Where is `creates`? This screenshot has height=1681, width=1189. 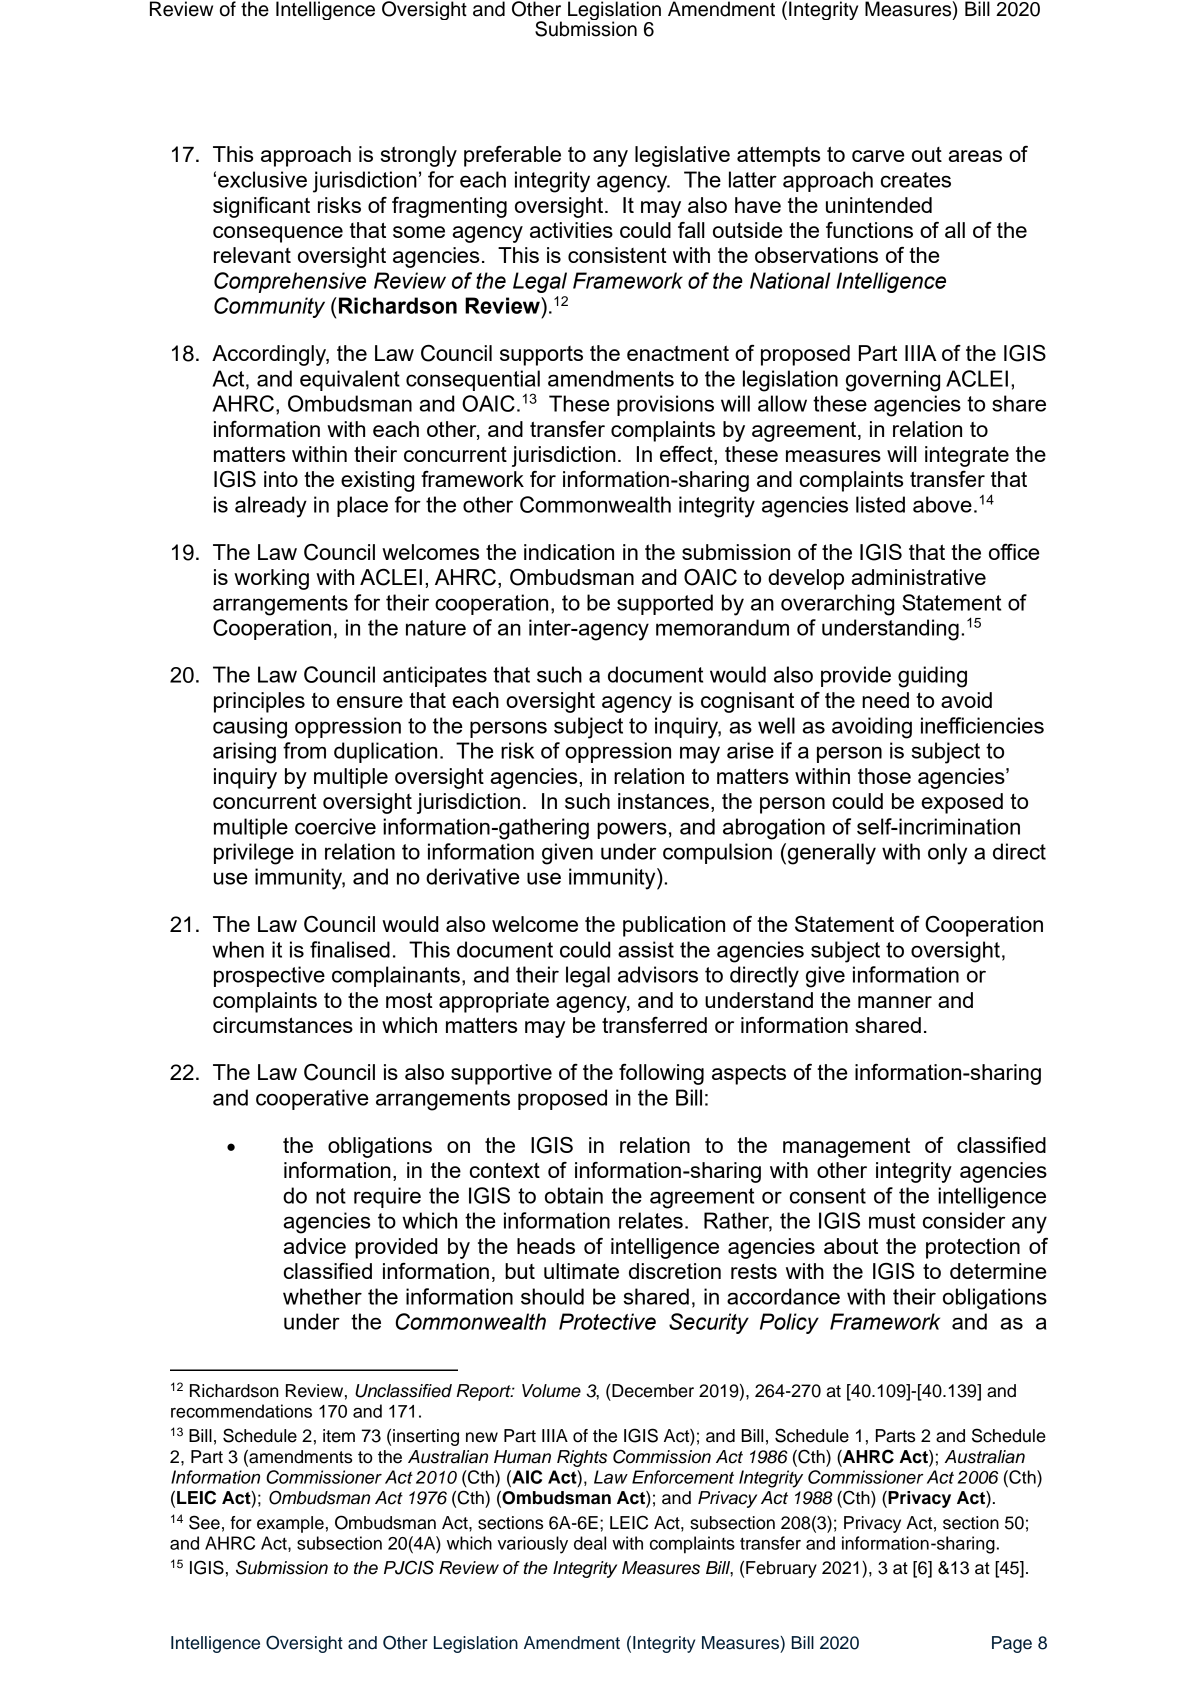
creates is located at coordinates (916, 180).
